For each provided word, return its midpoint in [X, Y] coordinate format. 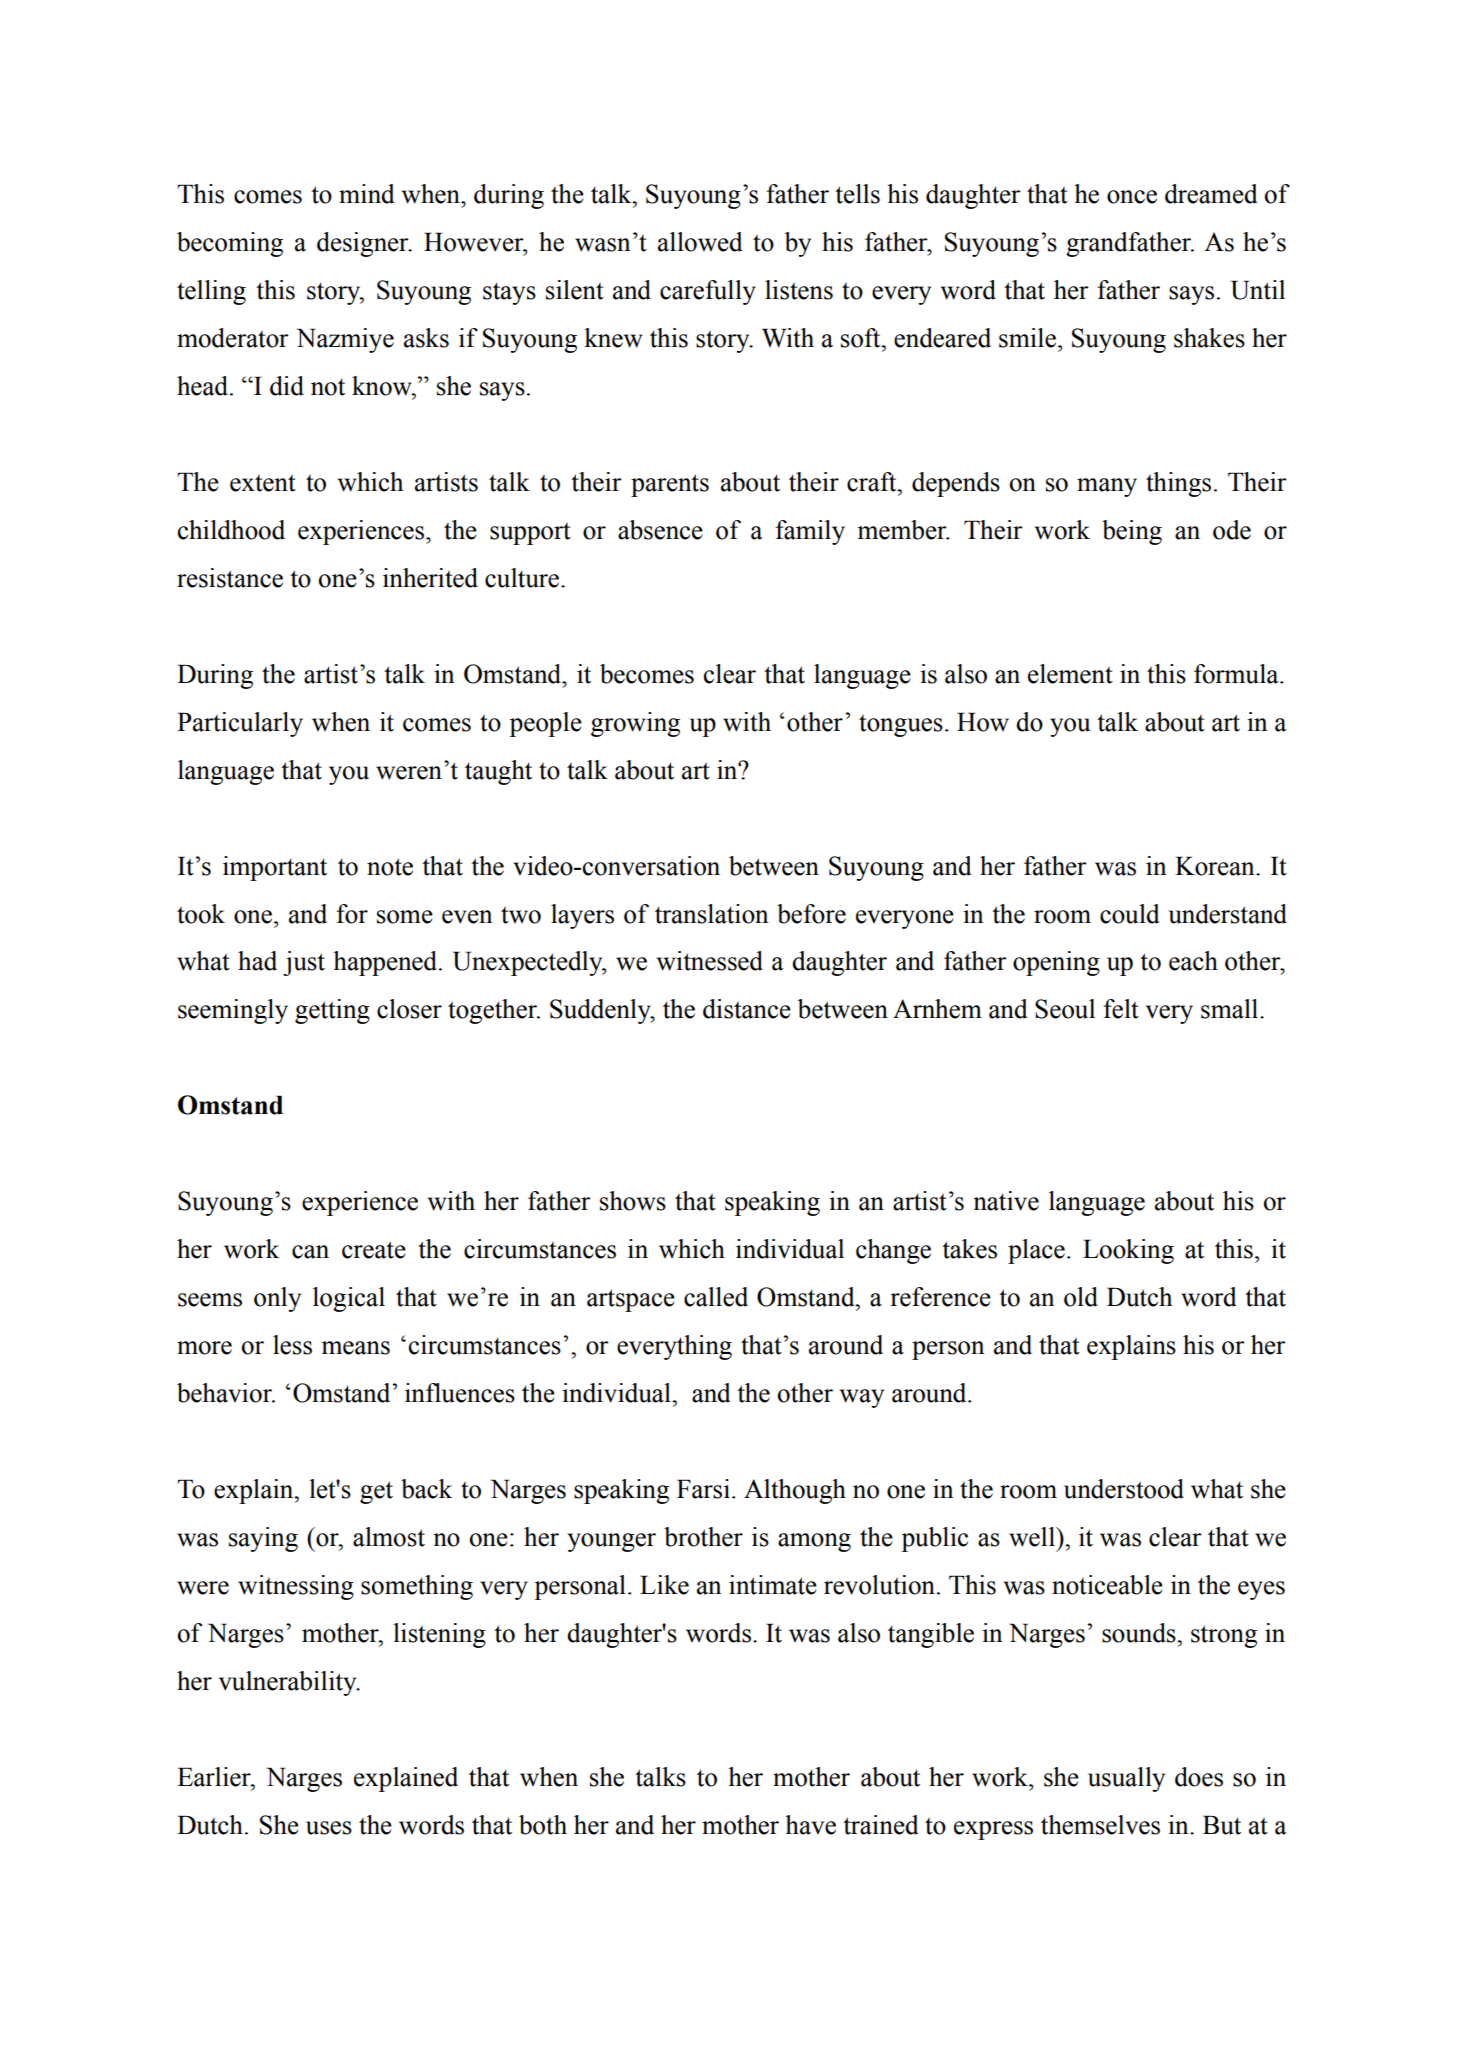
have [810, 1825]
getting [332, 1011]
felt [1121, 1009]
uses [329, 1828]
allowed [700, 242]
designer [364, 244]
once [1132, 197]
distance [747, 1009]
